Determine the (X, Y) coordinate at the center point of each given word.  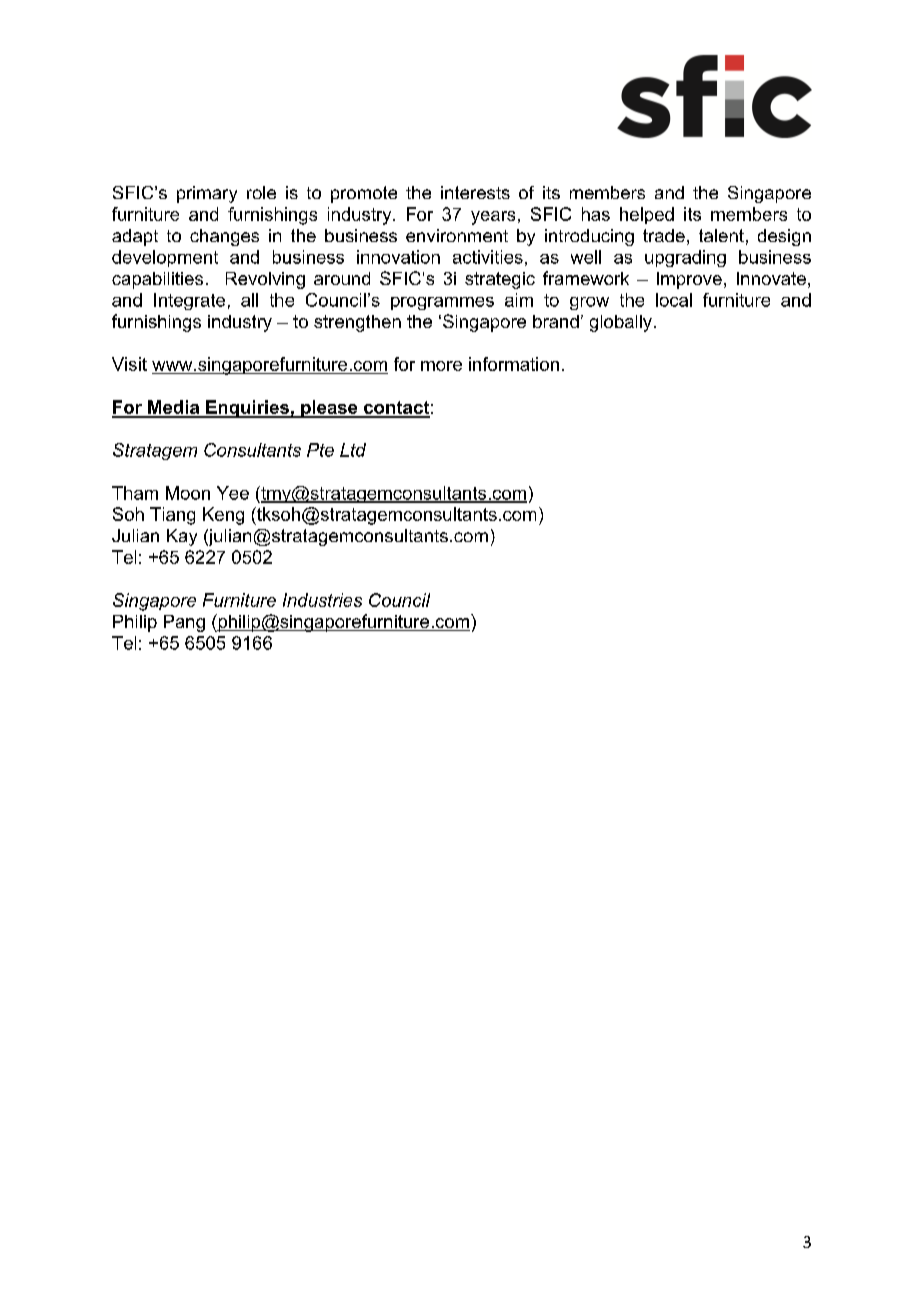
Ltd (353, 450)
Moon (188, 493)
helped (647, 215)
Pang (184, 623)
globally (621, 323)
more (441, 366)
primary (207, 194)
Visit (129, 364)
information (514, 364)
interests (475, 192)
